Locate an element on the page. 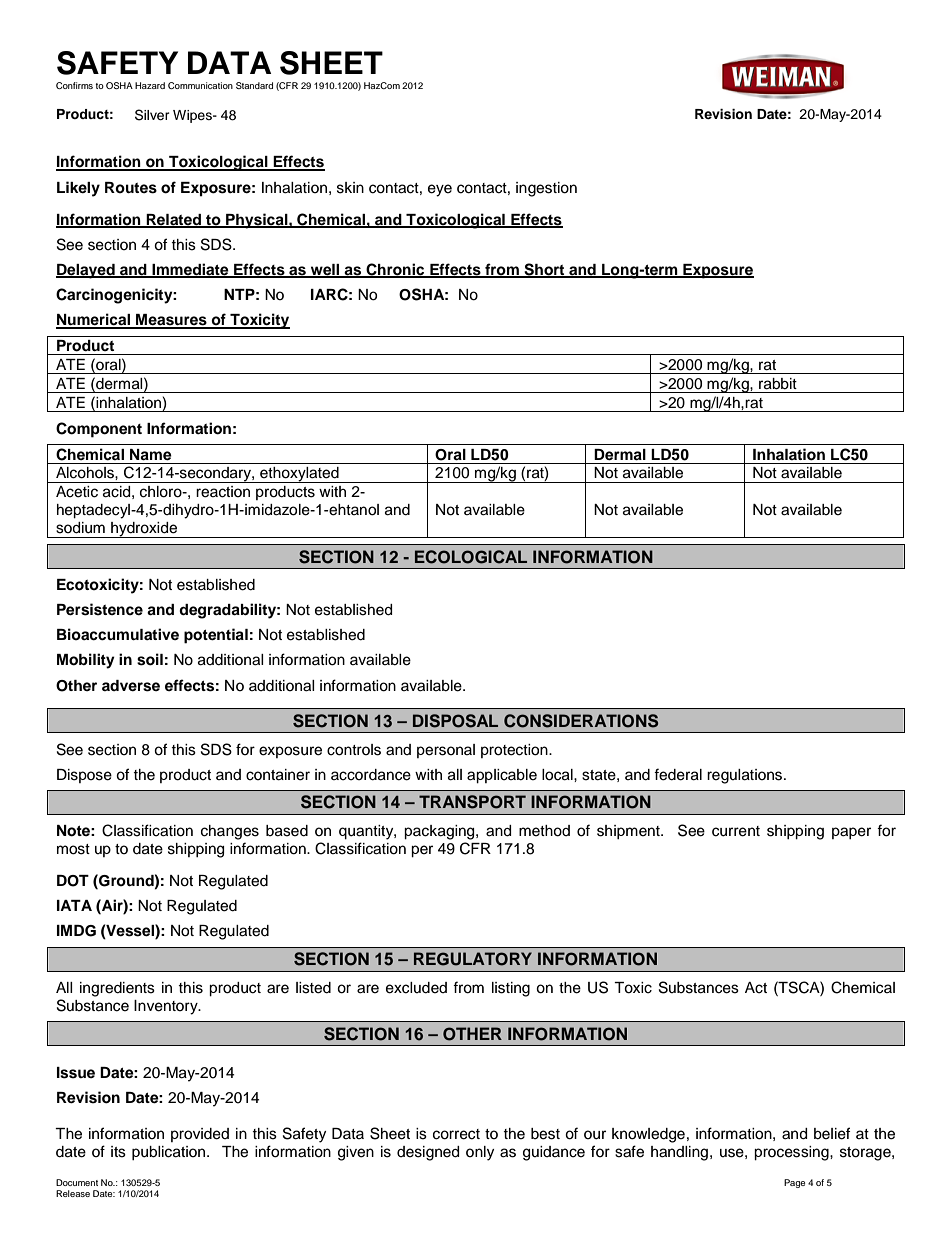 Image resolution: width=952 pixels, height=1233 pixels. REGULATORY is located at coordinates (473, 959).
